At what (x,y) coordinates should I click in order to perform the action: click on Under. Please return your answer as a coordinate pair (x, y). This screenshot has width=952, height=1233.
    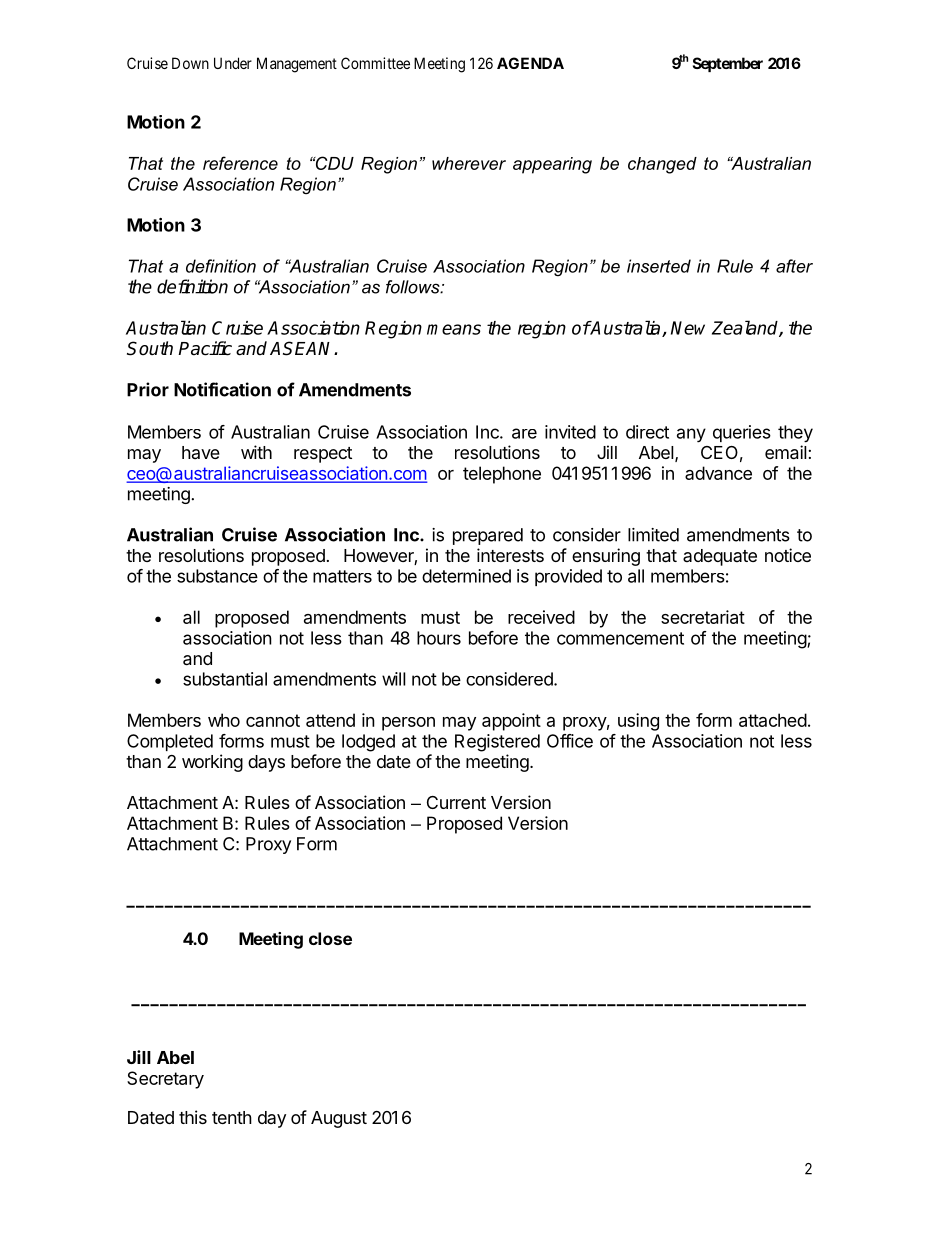
    Looking at the image, I should click on (233, 63).
